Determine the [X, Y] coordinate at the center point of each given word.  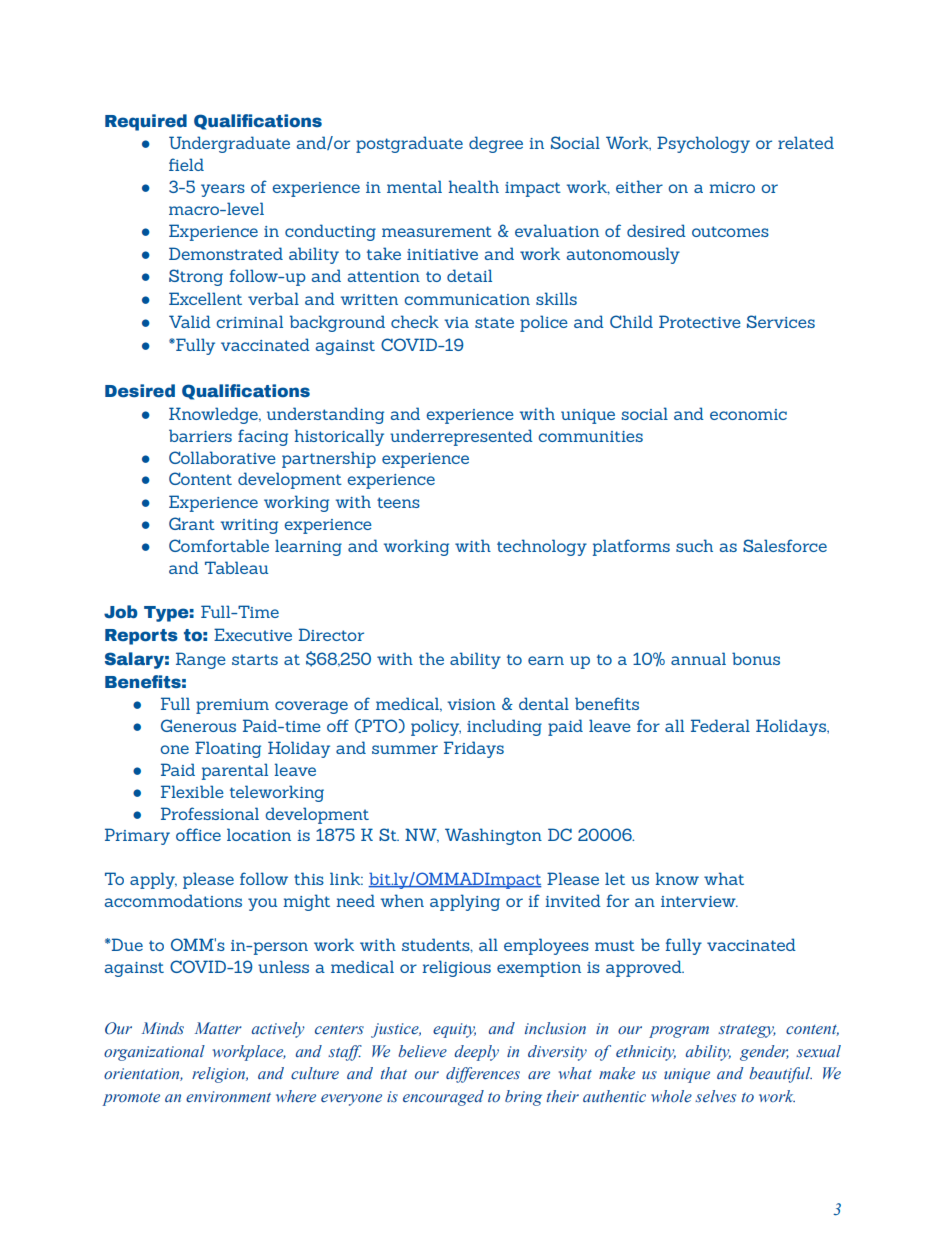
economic [748, 414]
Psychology [703, 144]
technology [542, 547]
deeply [476, 1053]
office [198, 834]
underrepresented [461, 437]
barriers [200, 435]
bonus [756, 658]
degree [496, 144]
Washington [493, 836]
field [186, 164]
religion [220, 1075]
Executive [253, 634]
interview [699, 901]
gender [764, 1053]
